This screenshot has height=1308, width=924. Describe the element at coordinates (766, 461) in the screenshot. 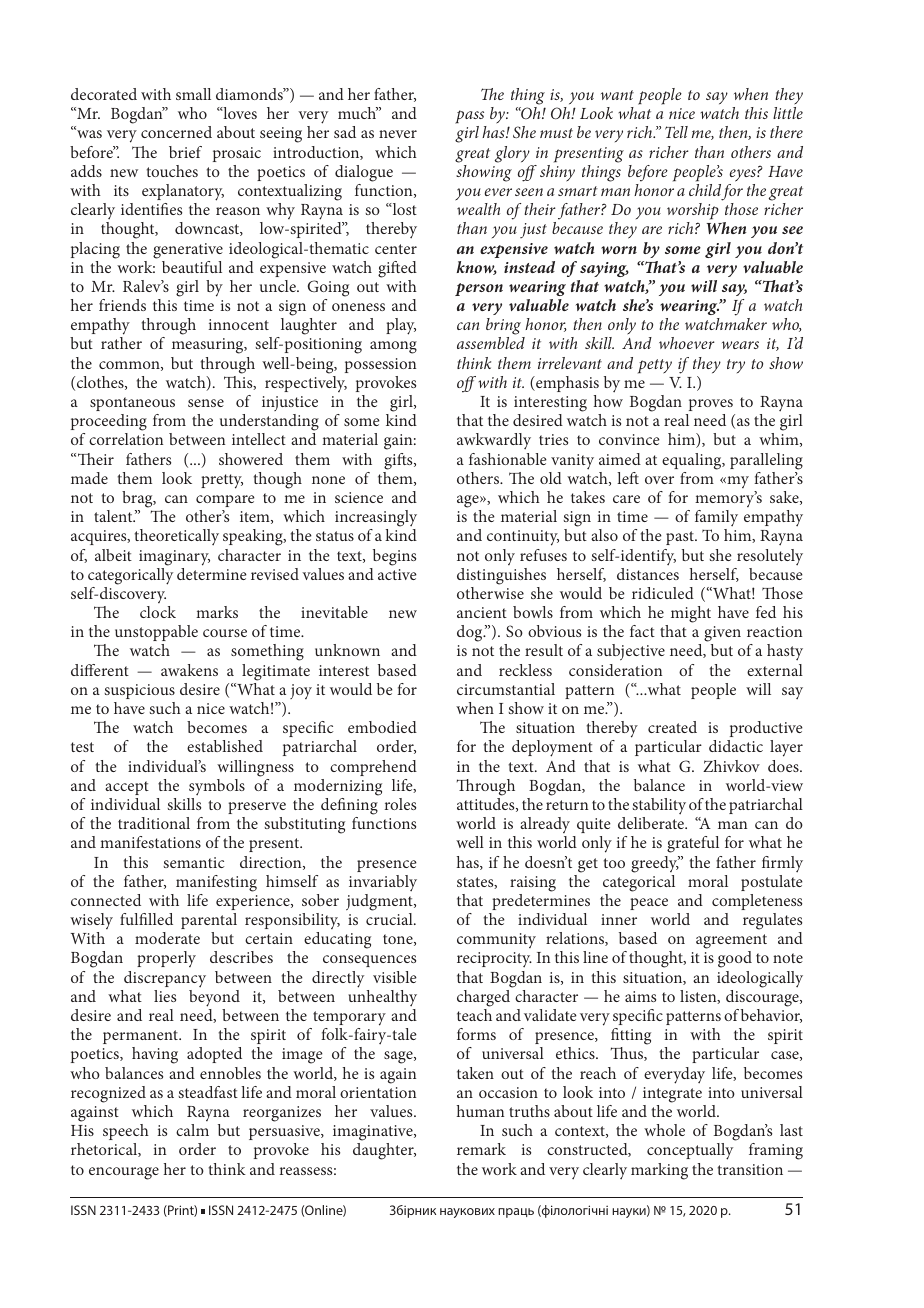

I see `paralleling` at that location.
